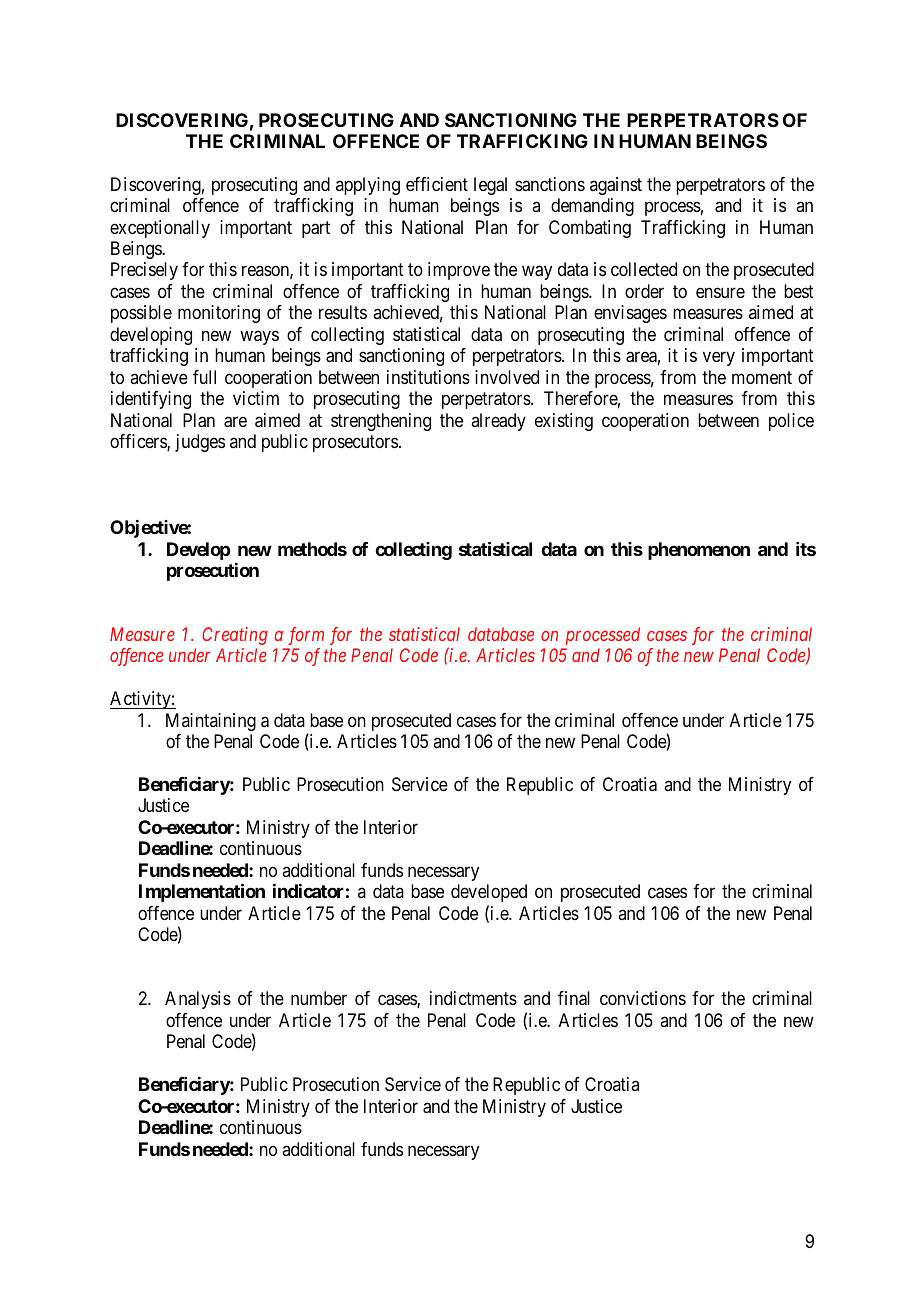 The height and width of the document is (1308, 924). Describe the element at coordinates (616, 186) in the document. I see `against` at that location.
